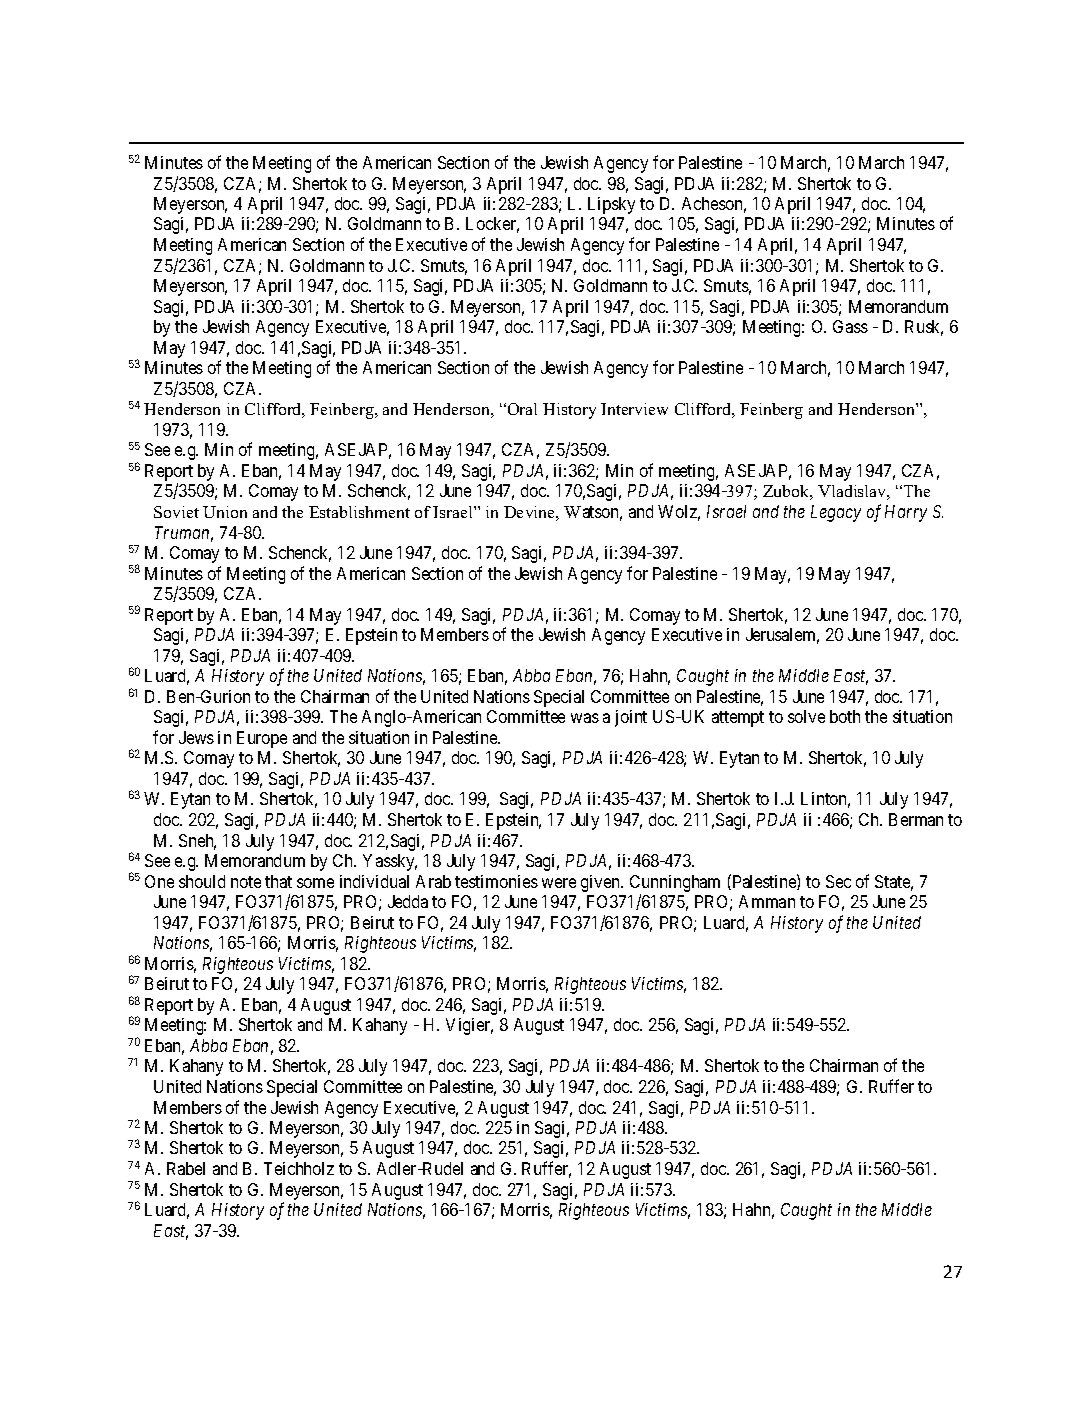  What do you see at coordinates (585, 718) in the image?
I see `was` at bounding box center [585, 718].
